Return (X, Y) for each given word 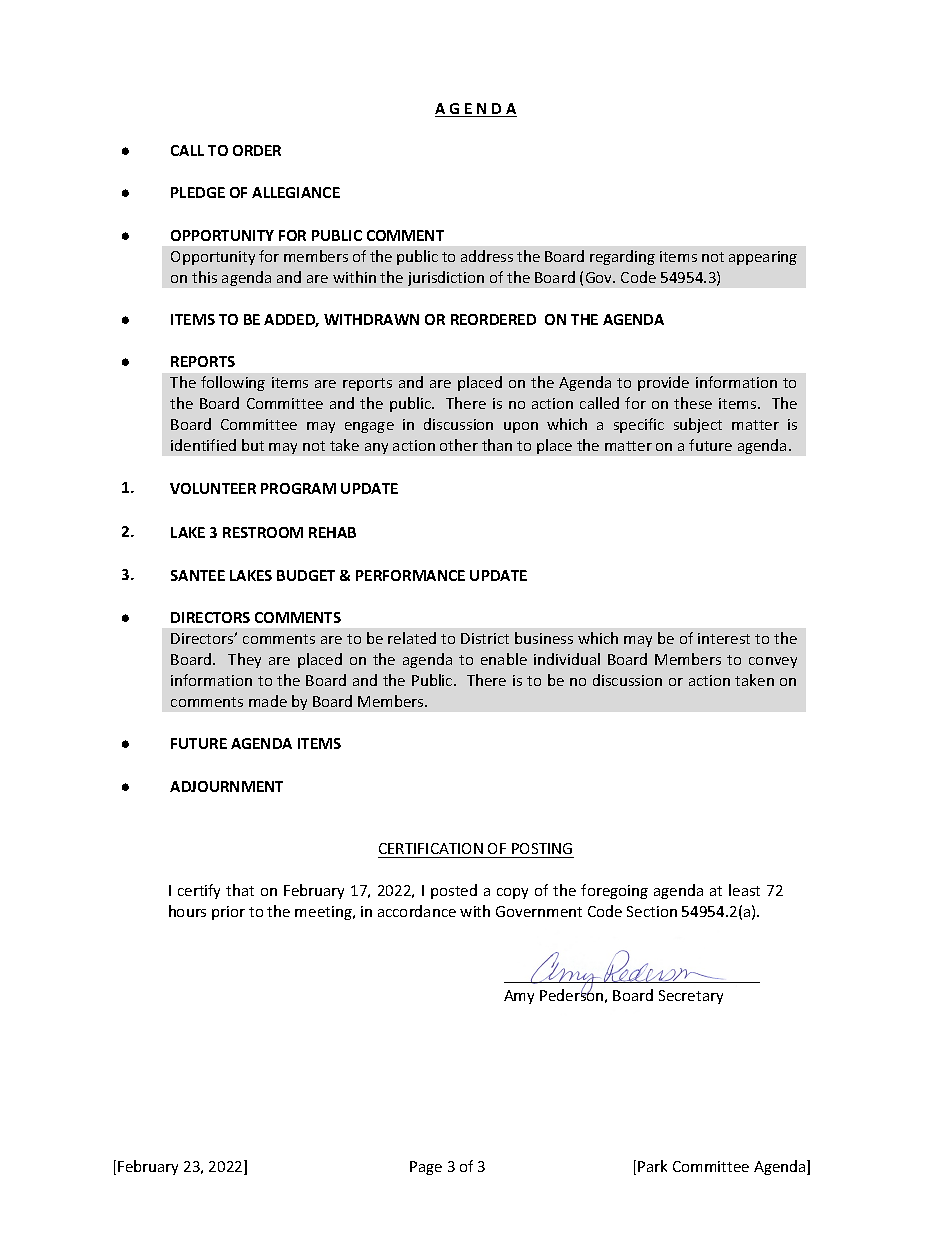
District (485, 638)
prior (228, 913)
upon (521, 427)
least (744, 890)
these (693, 403)
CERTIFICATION (431, 848)
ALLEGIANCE (296, 192)
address (487, 256)
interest (724, 638)
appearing (763, 258)
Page (426, 1168)
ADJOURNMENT (226, 786)
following (233, 383)
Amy (519, 997)
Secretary (691, 997)
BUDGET (306, 575)
